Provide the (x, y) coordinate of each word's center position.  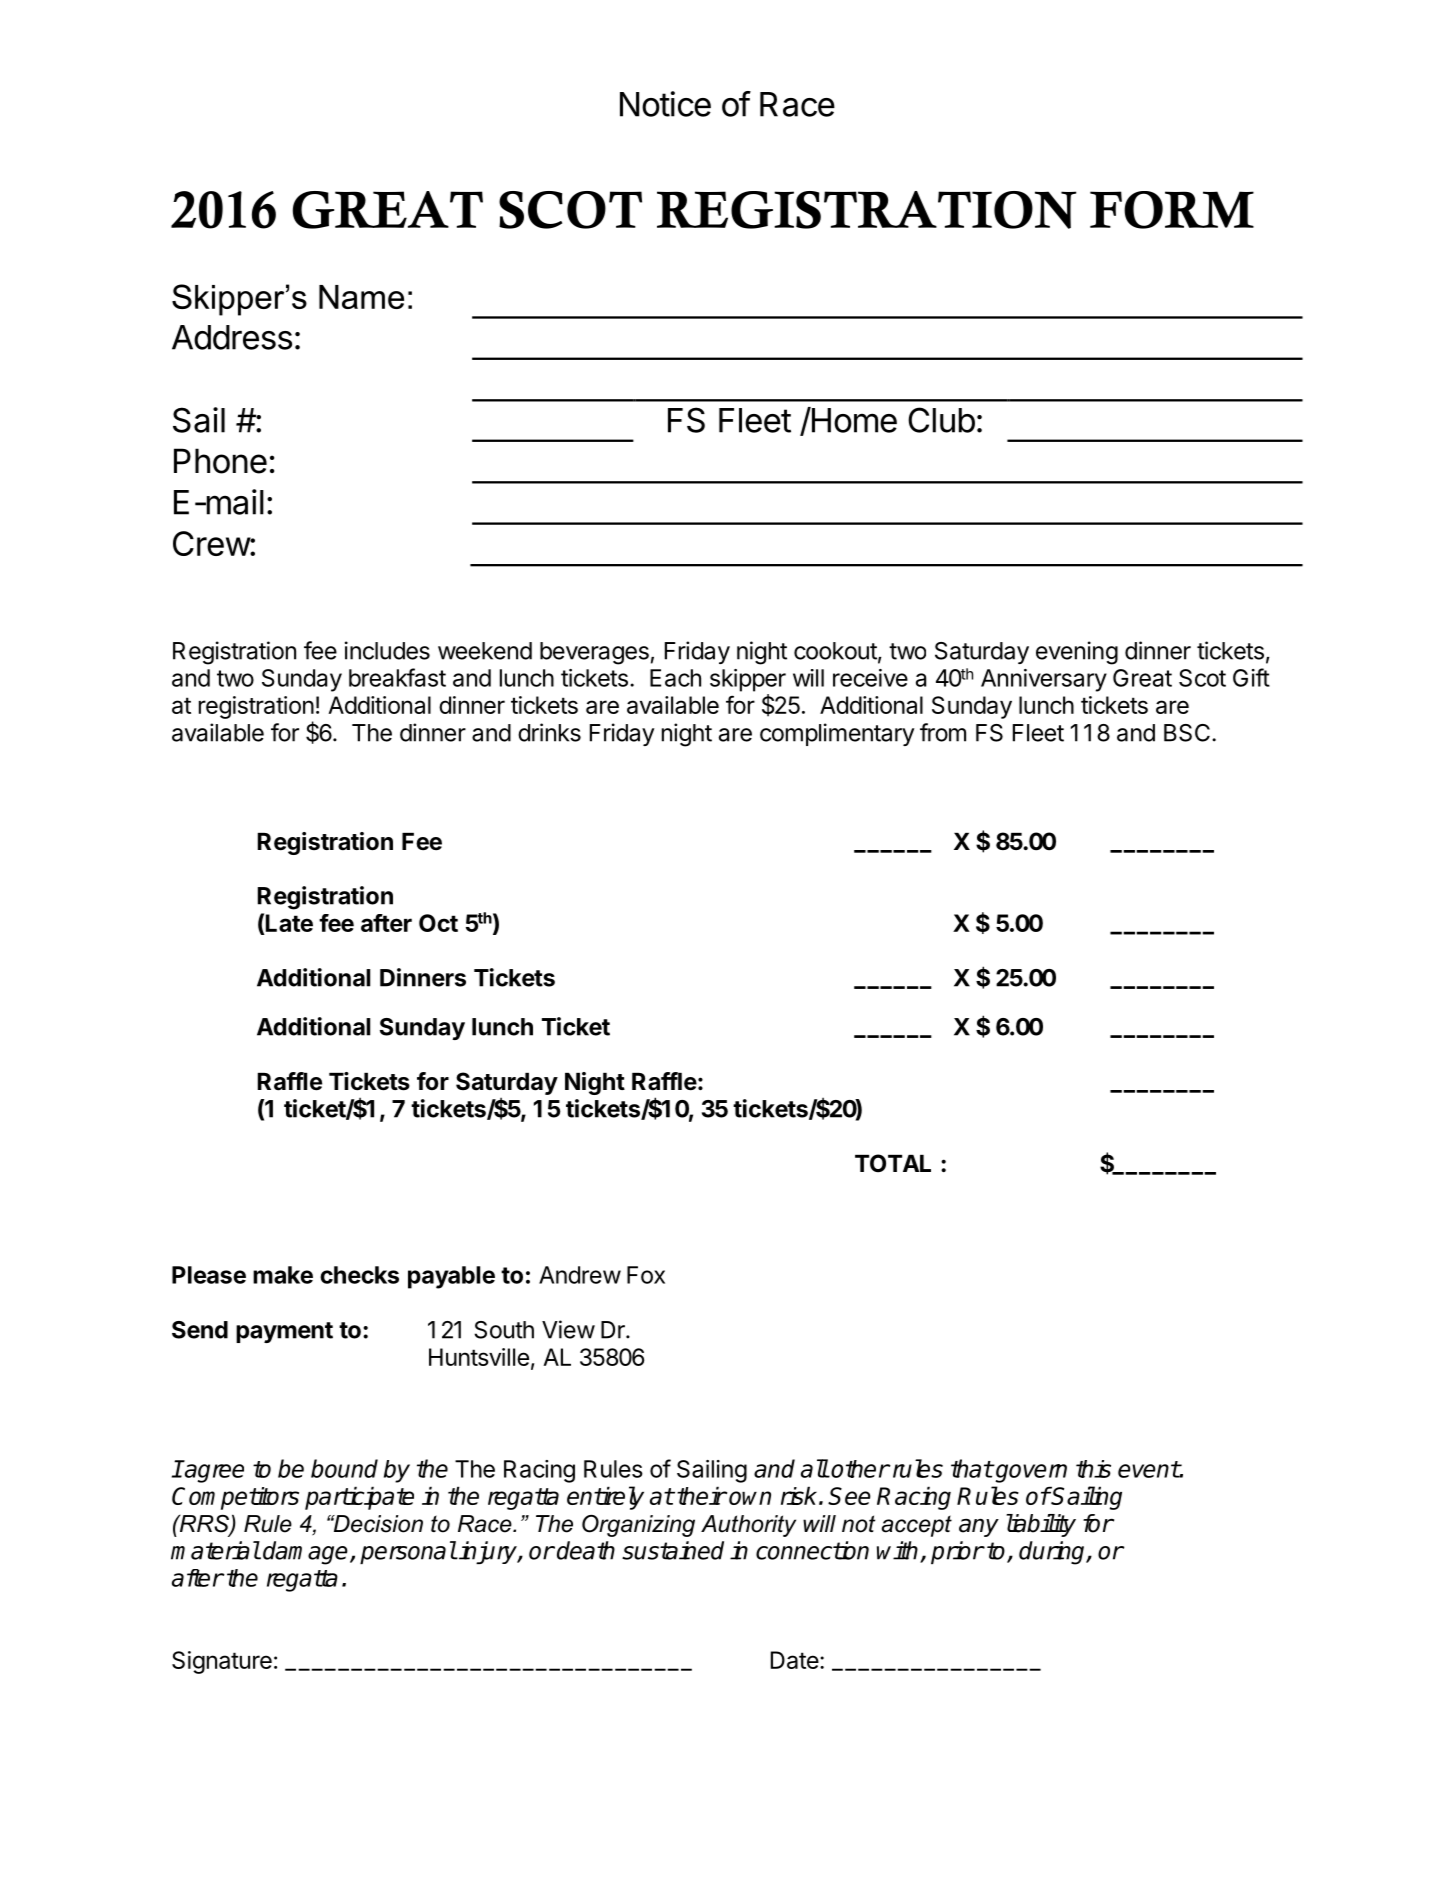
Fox (646, 1275)
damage (305, 1553)
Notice (665, 104)
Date (795, 1660)
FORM (1172, 210)
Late (289, 923)
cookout (835, 651)
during (1053, 1553)
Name (361, 297)
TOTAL (893, 1163)
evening (1077, 653)
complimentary (837, 734)
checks (359, 1275)
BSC (1187, 733)
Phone (220, 461)
